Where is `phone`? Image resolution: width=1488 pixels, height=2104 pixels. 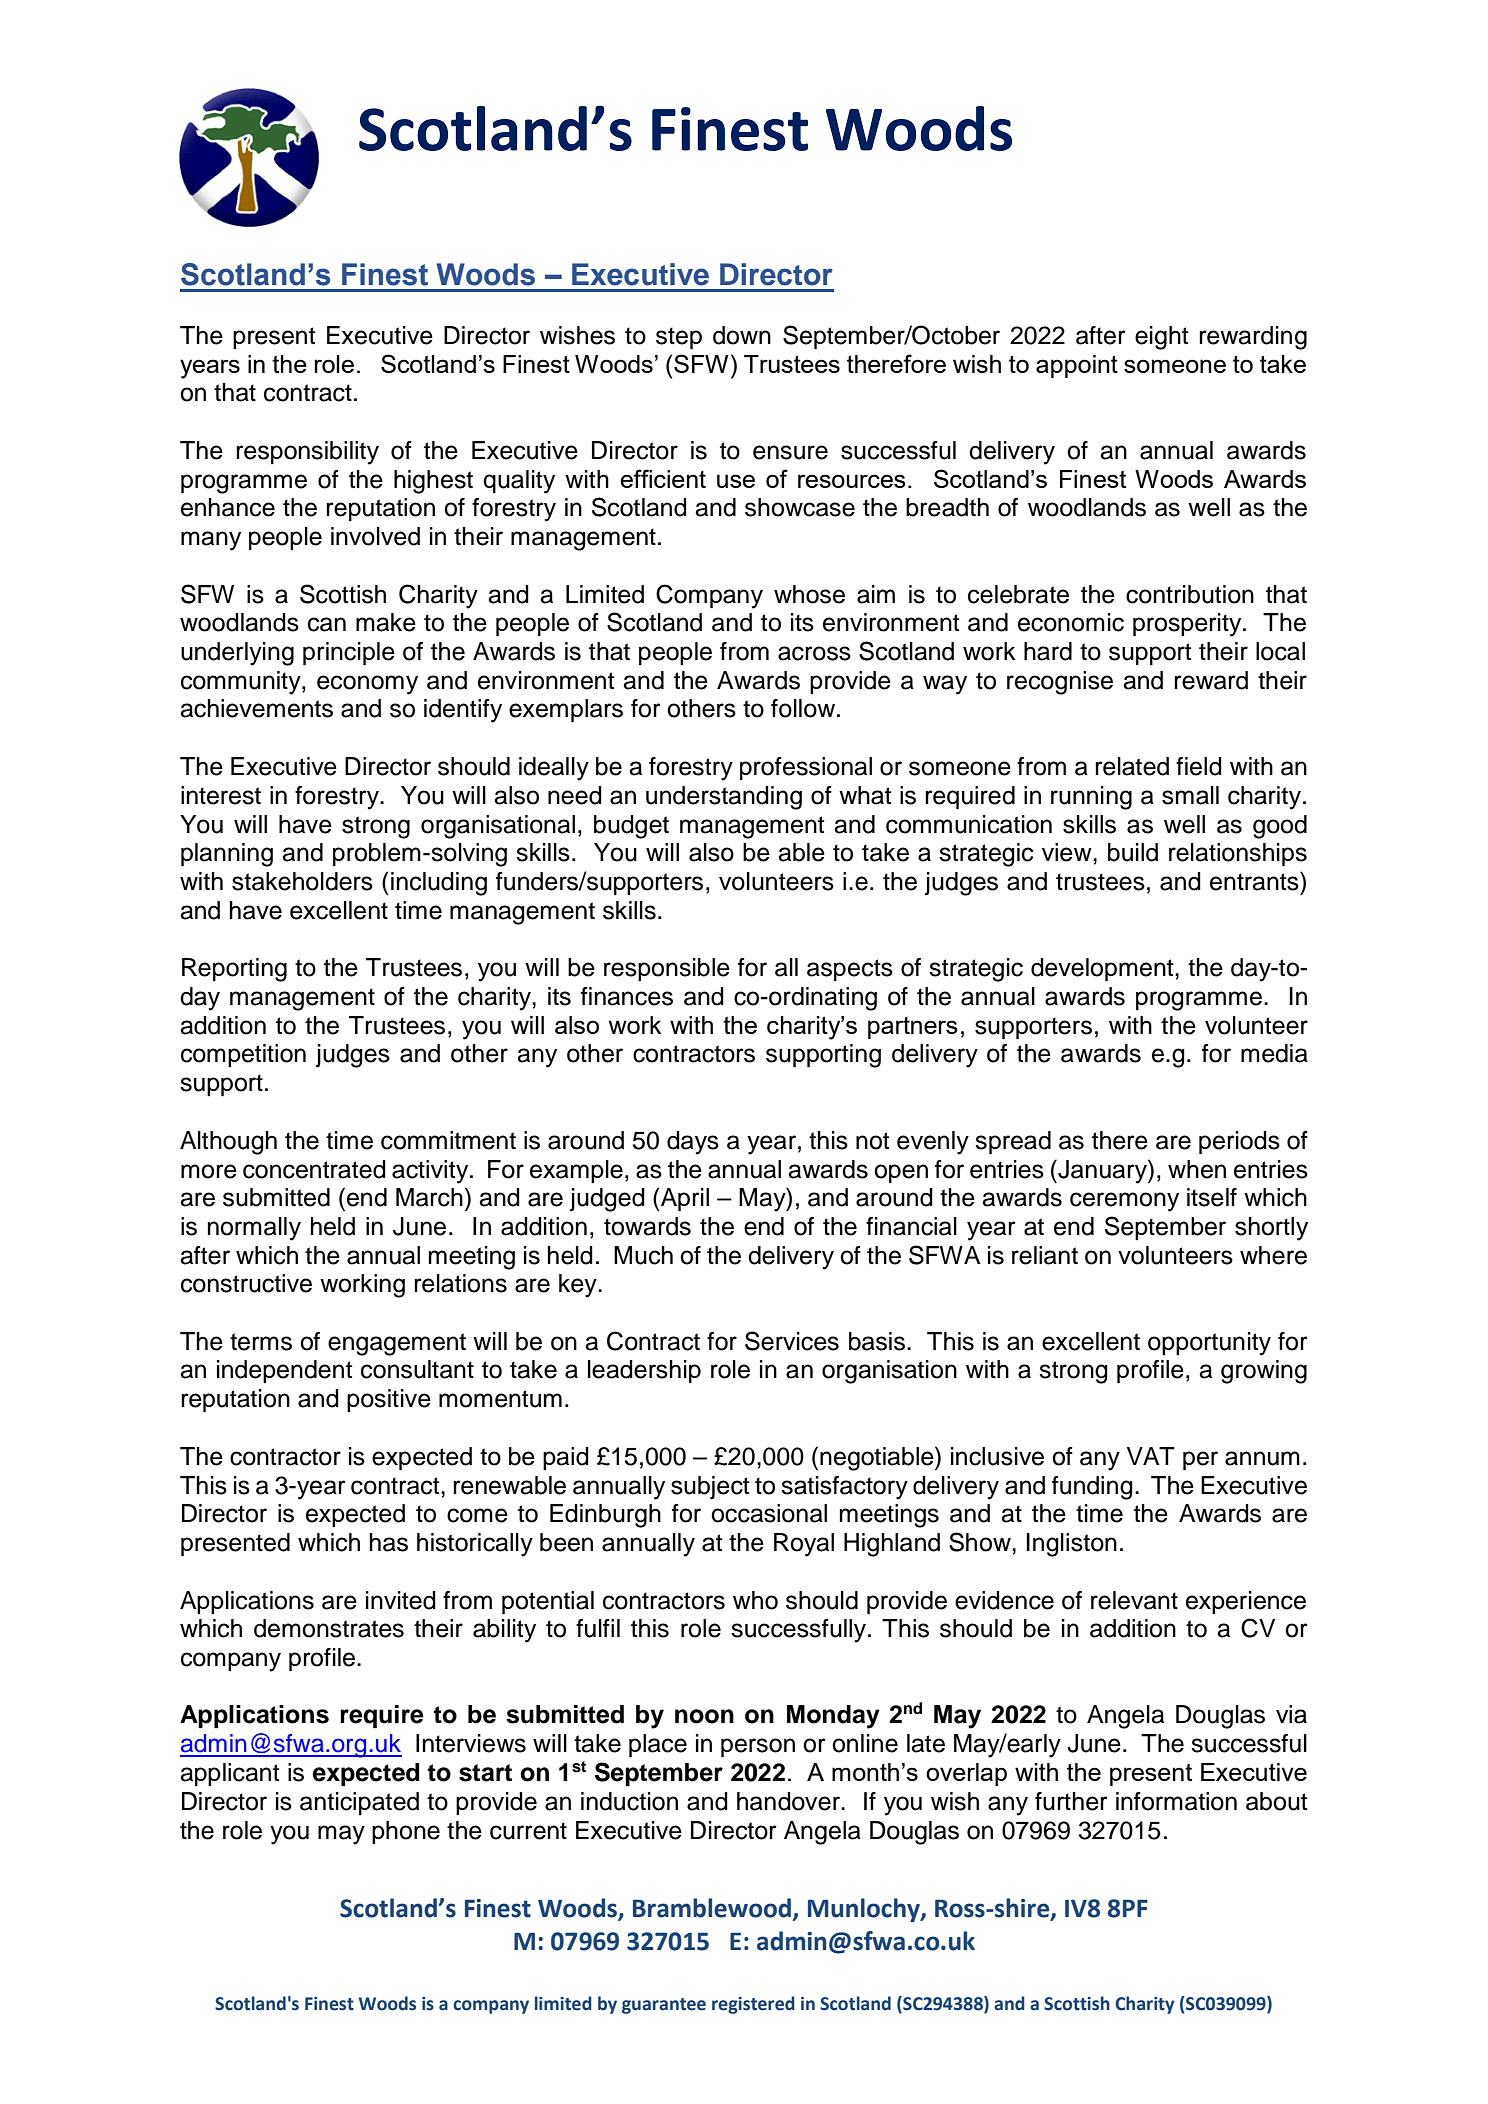 phone is located at coordinates (406, 1832).
